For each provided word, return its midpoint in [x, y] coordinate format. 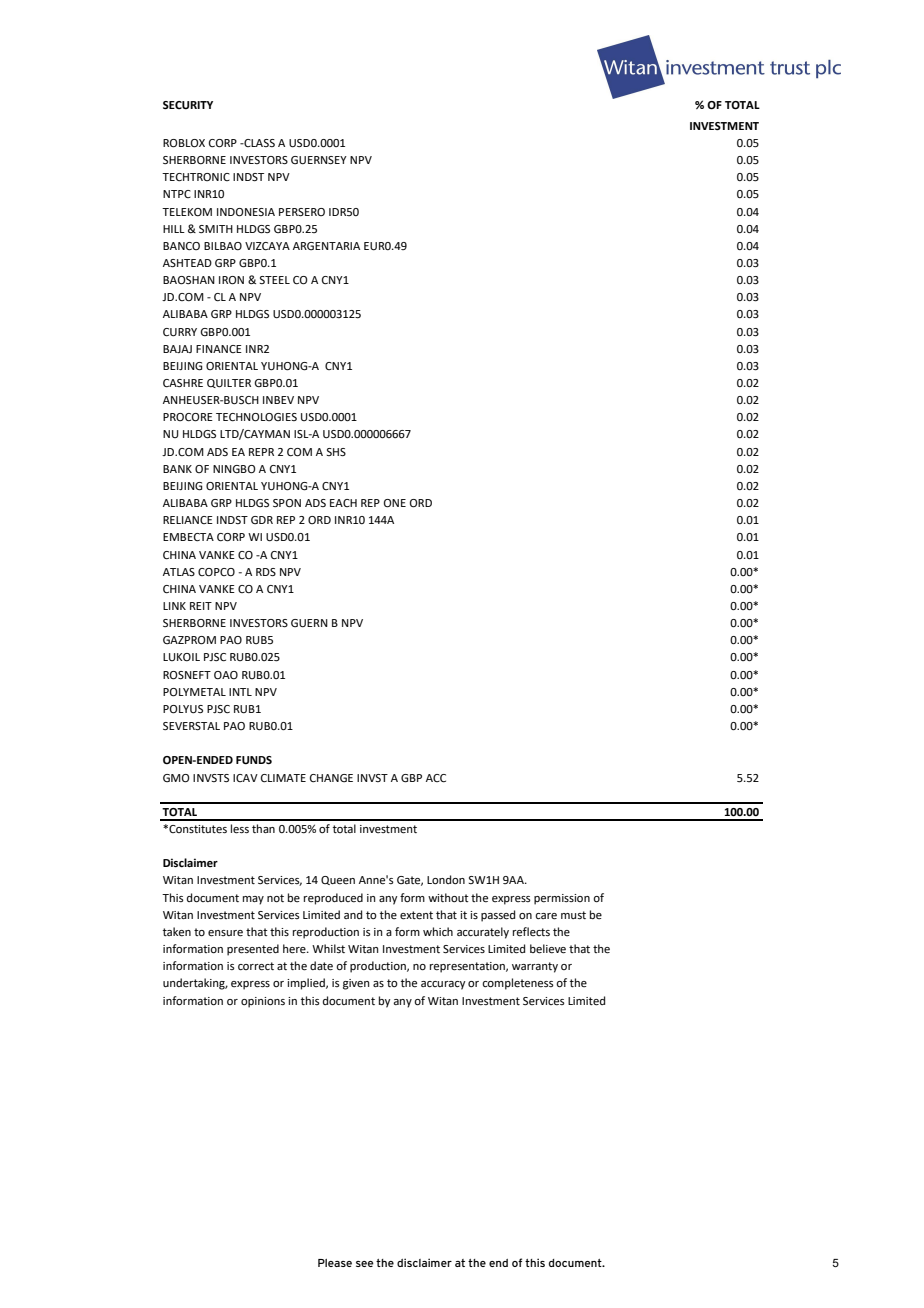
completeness [518, 984]
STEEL [274, 280]
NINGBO [234, 469]
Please [335, 1263]
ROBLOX [184, 143]
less [240, 829]
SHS [336, 452]
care [546, 916]
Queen [338, 880]
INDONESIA [246, 212]
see [365, 1264]
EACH [343, 503]
